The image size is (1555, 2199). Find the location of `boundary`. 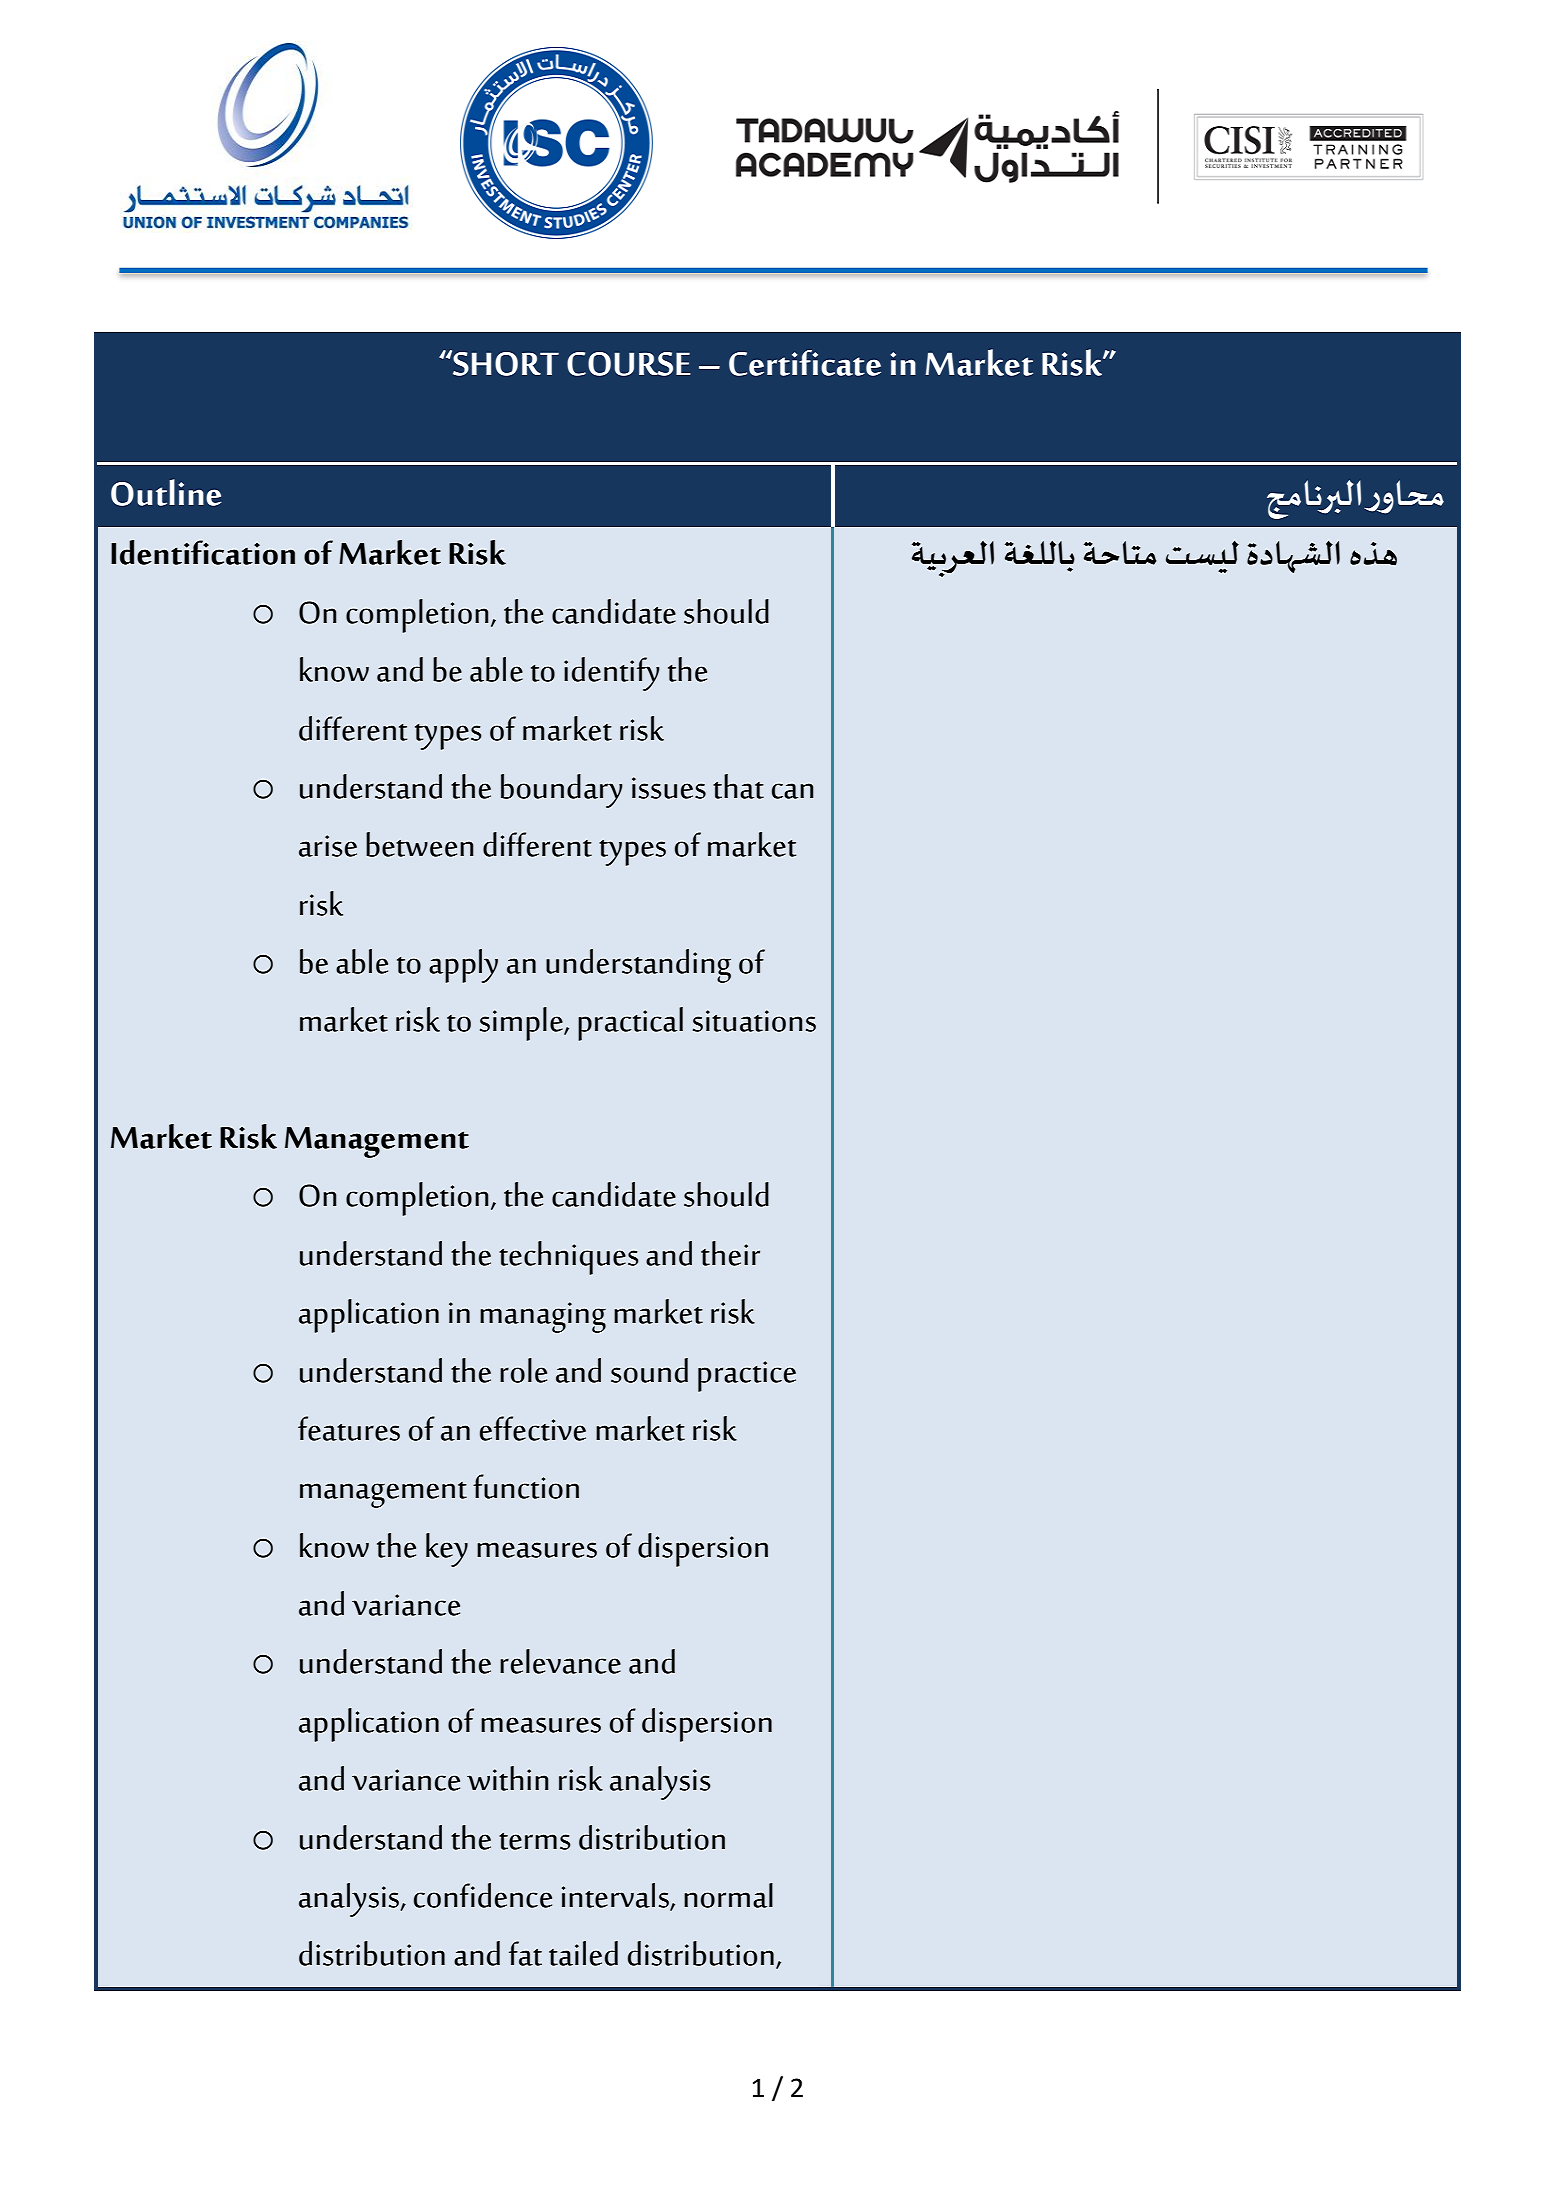

boundary is located at coordinates (562, 791).
